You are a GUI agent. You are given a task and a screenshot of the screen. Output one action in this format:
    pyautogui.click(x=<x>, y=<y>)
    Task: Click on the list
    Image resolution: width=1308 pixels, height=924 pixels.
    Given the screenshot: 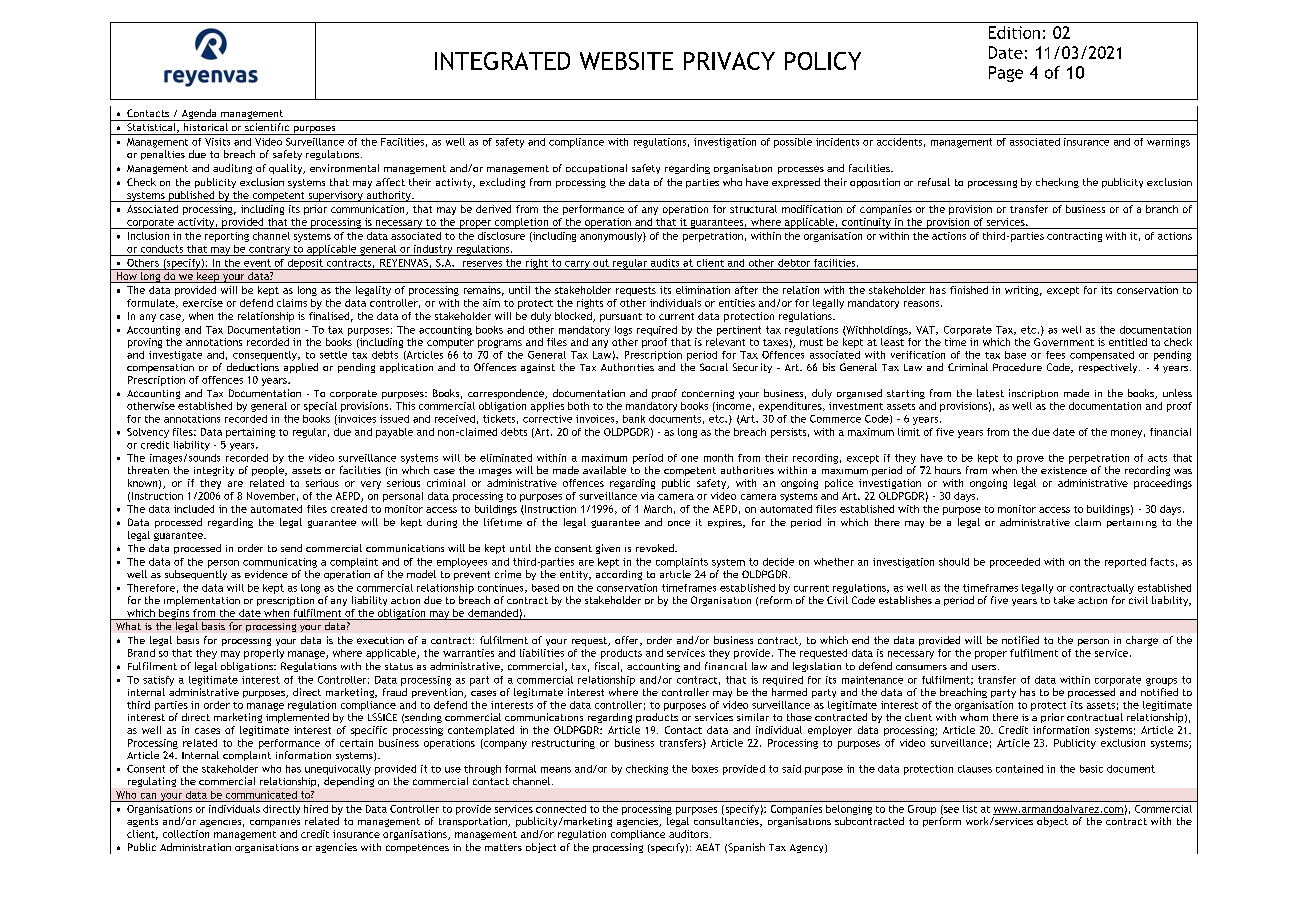 What is the action you would take?
    pyautogui.click(x=970, y=809)
